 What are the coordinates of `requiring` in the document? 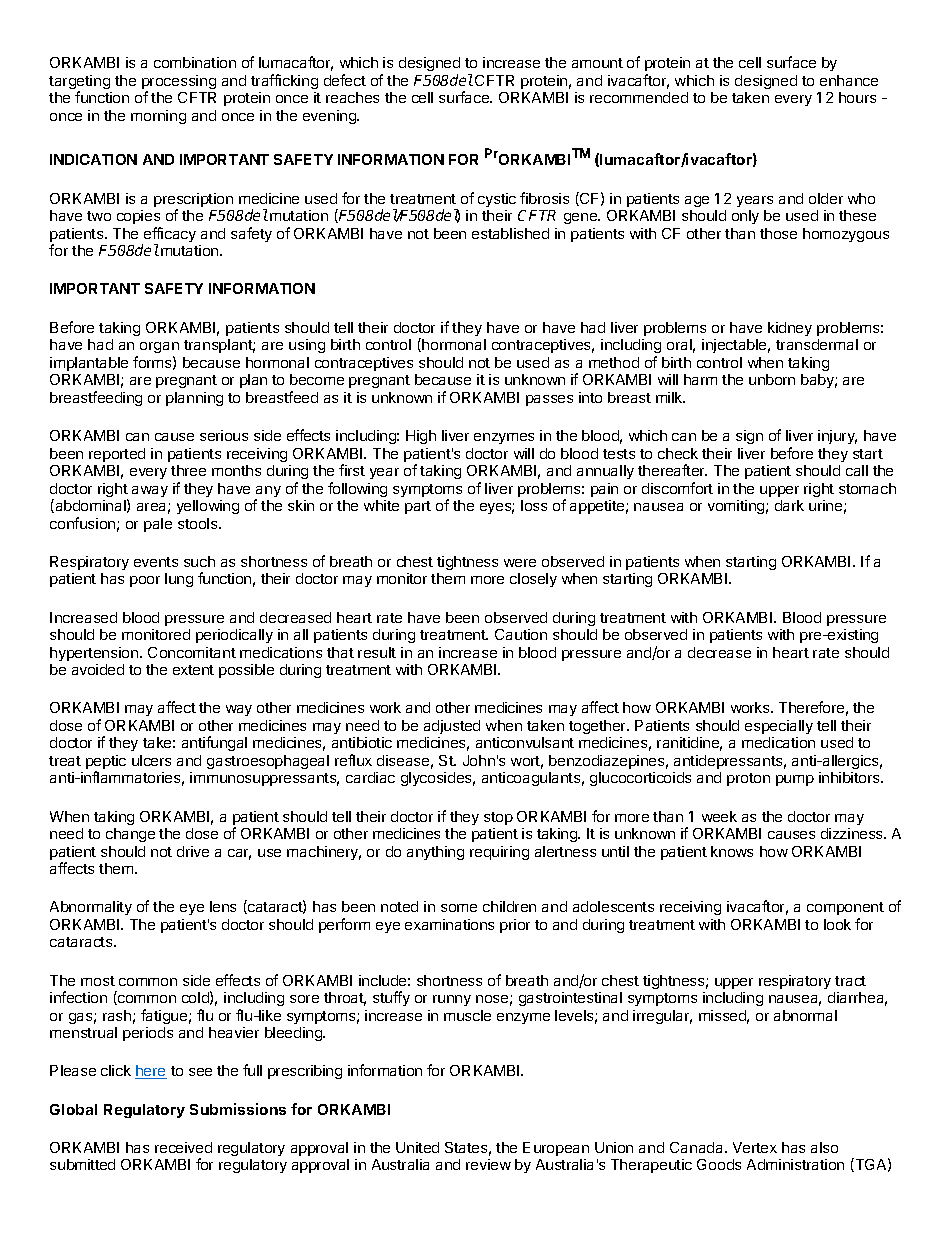 It's located at (499, 853).
